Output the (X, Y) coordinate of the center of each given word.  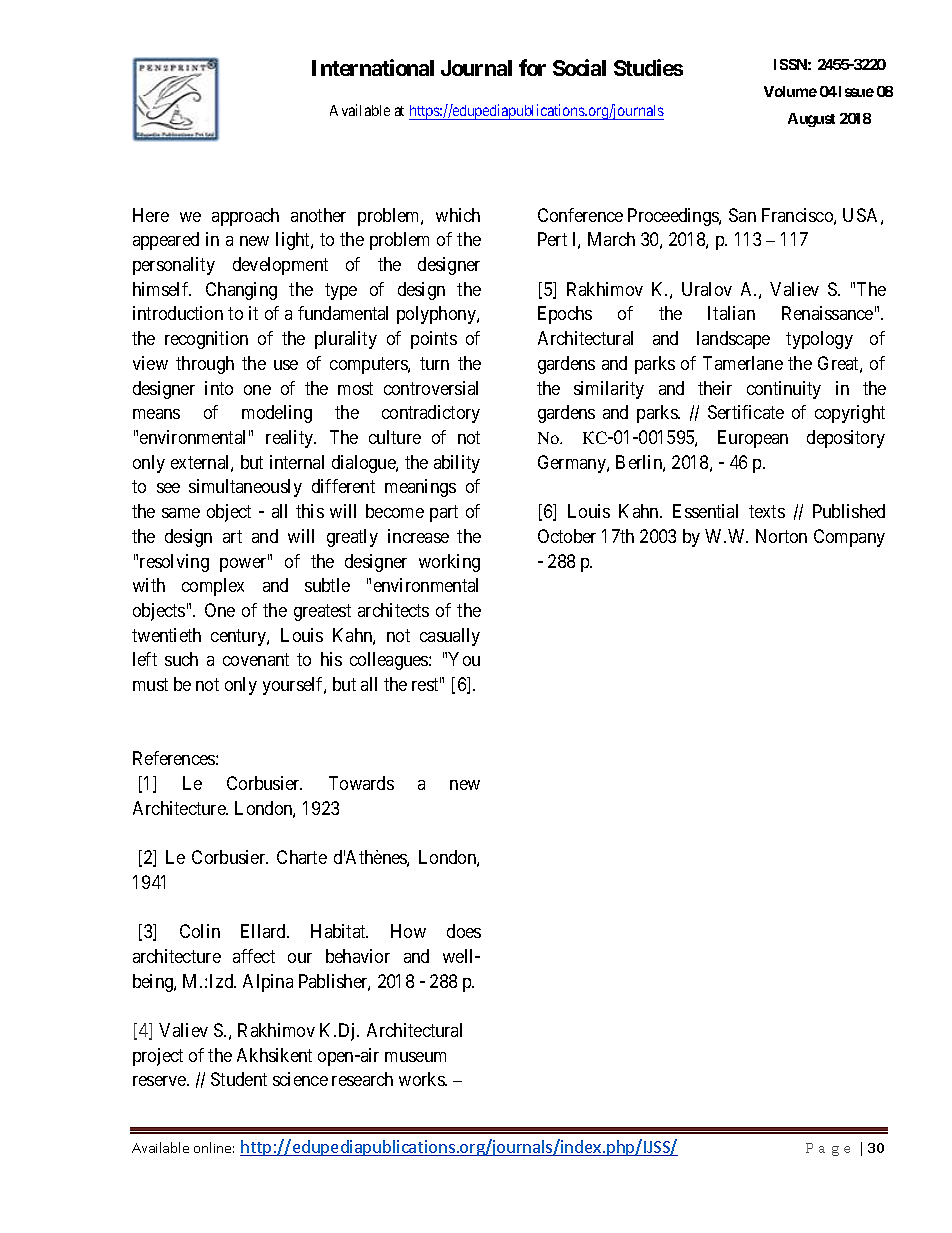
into (219, 388)
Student (239, 1079)
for (532, 67)
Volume (790, 91)
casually (450, 637)
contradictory (431, 414)
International (373, 67)
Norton (781, 536)
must (150, 684)
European (753, 439)
